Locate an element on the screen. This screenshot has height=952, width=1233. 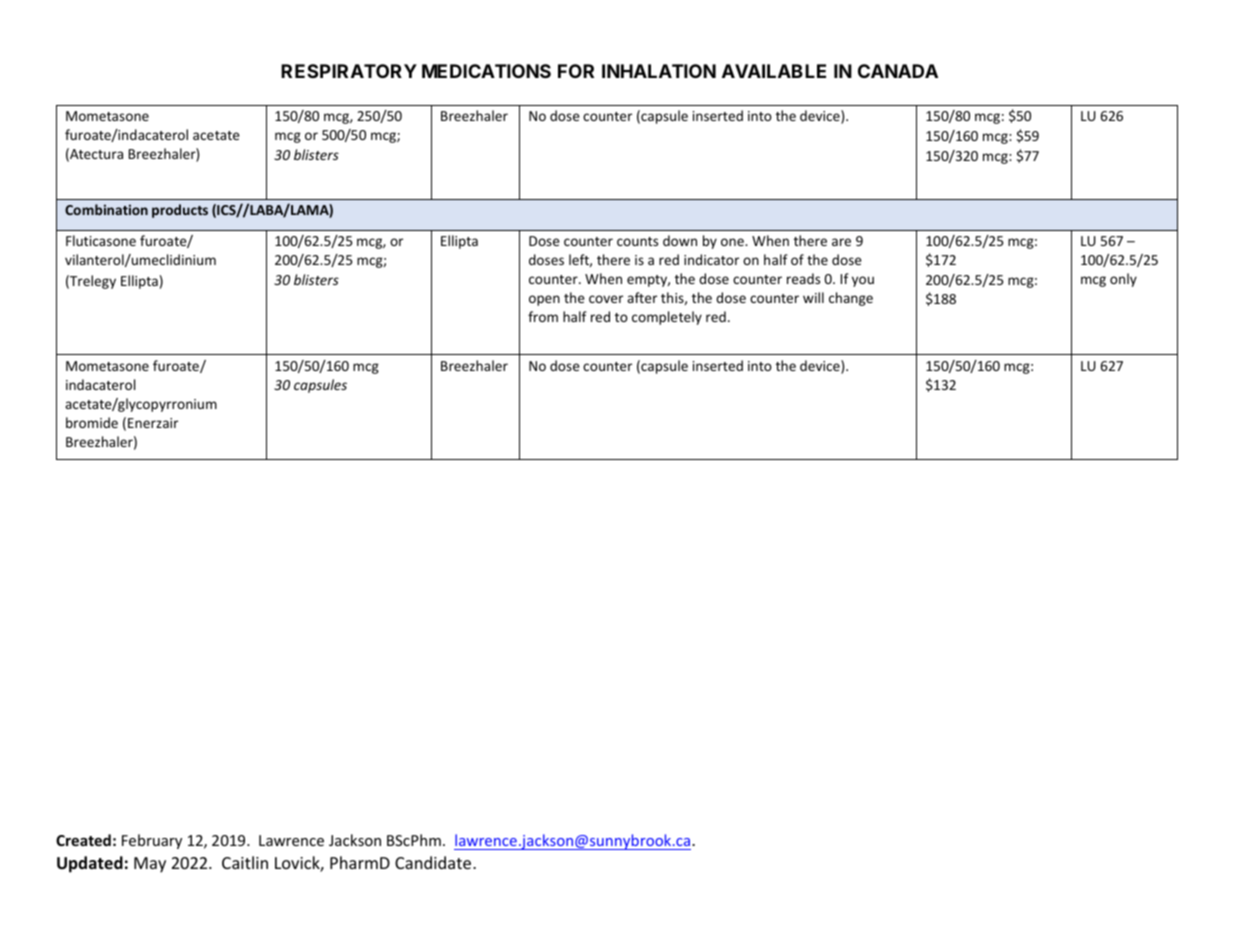
change is located at coordinates (851, 299).
